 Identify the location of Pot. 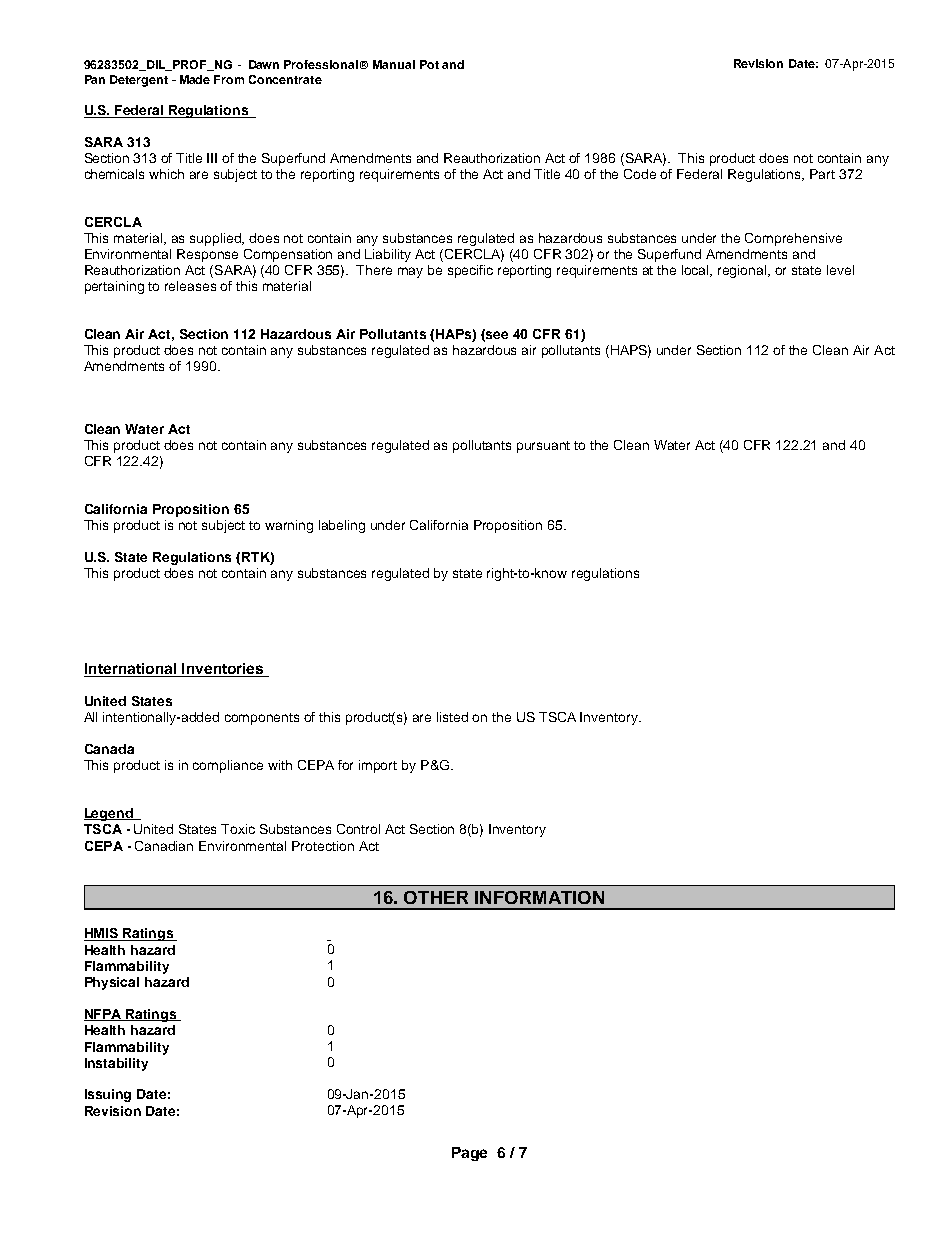
(429, 64).
